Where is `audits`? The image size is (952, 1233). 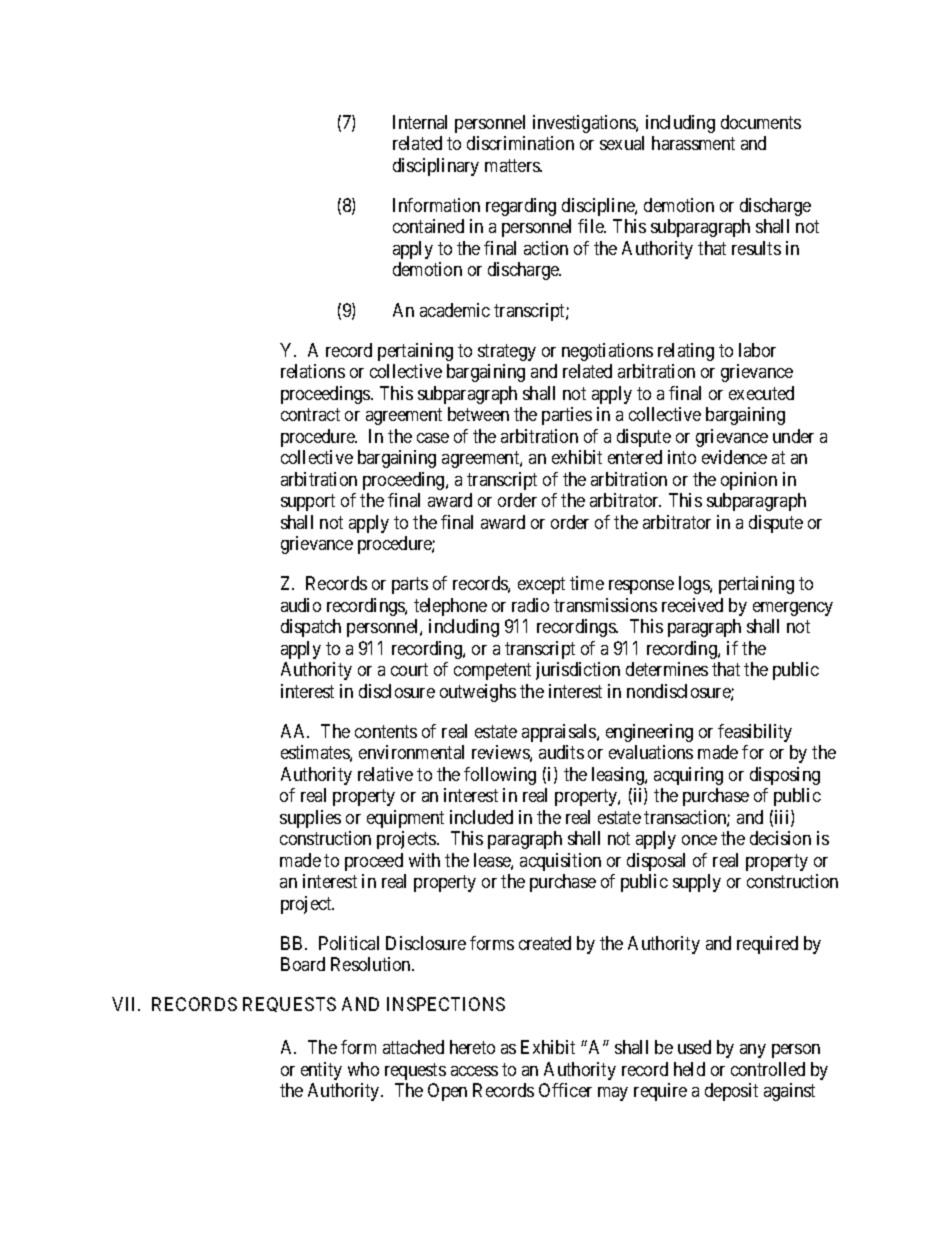
audits is located at coordinates (561, 752).
